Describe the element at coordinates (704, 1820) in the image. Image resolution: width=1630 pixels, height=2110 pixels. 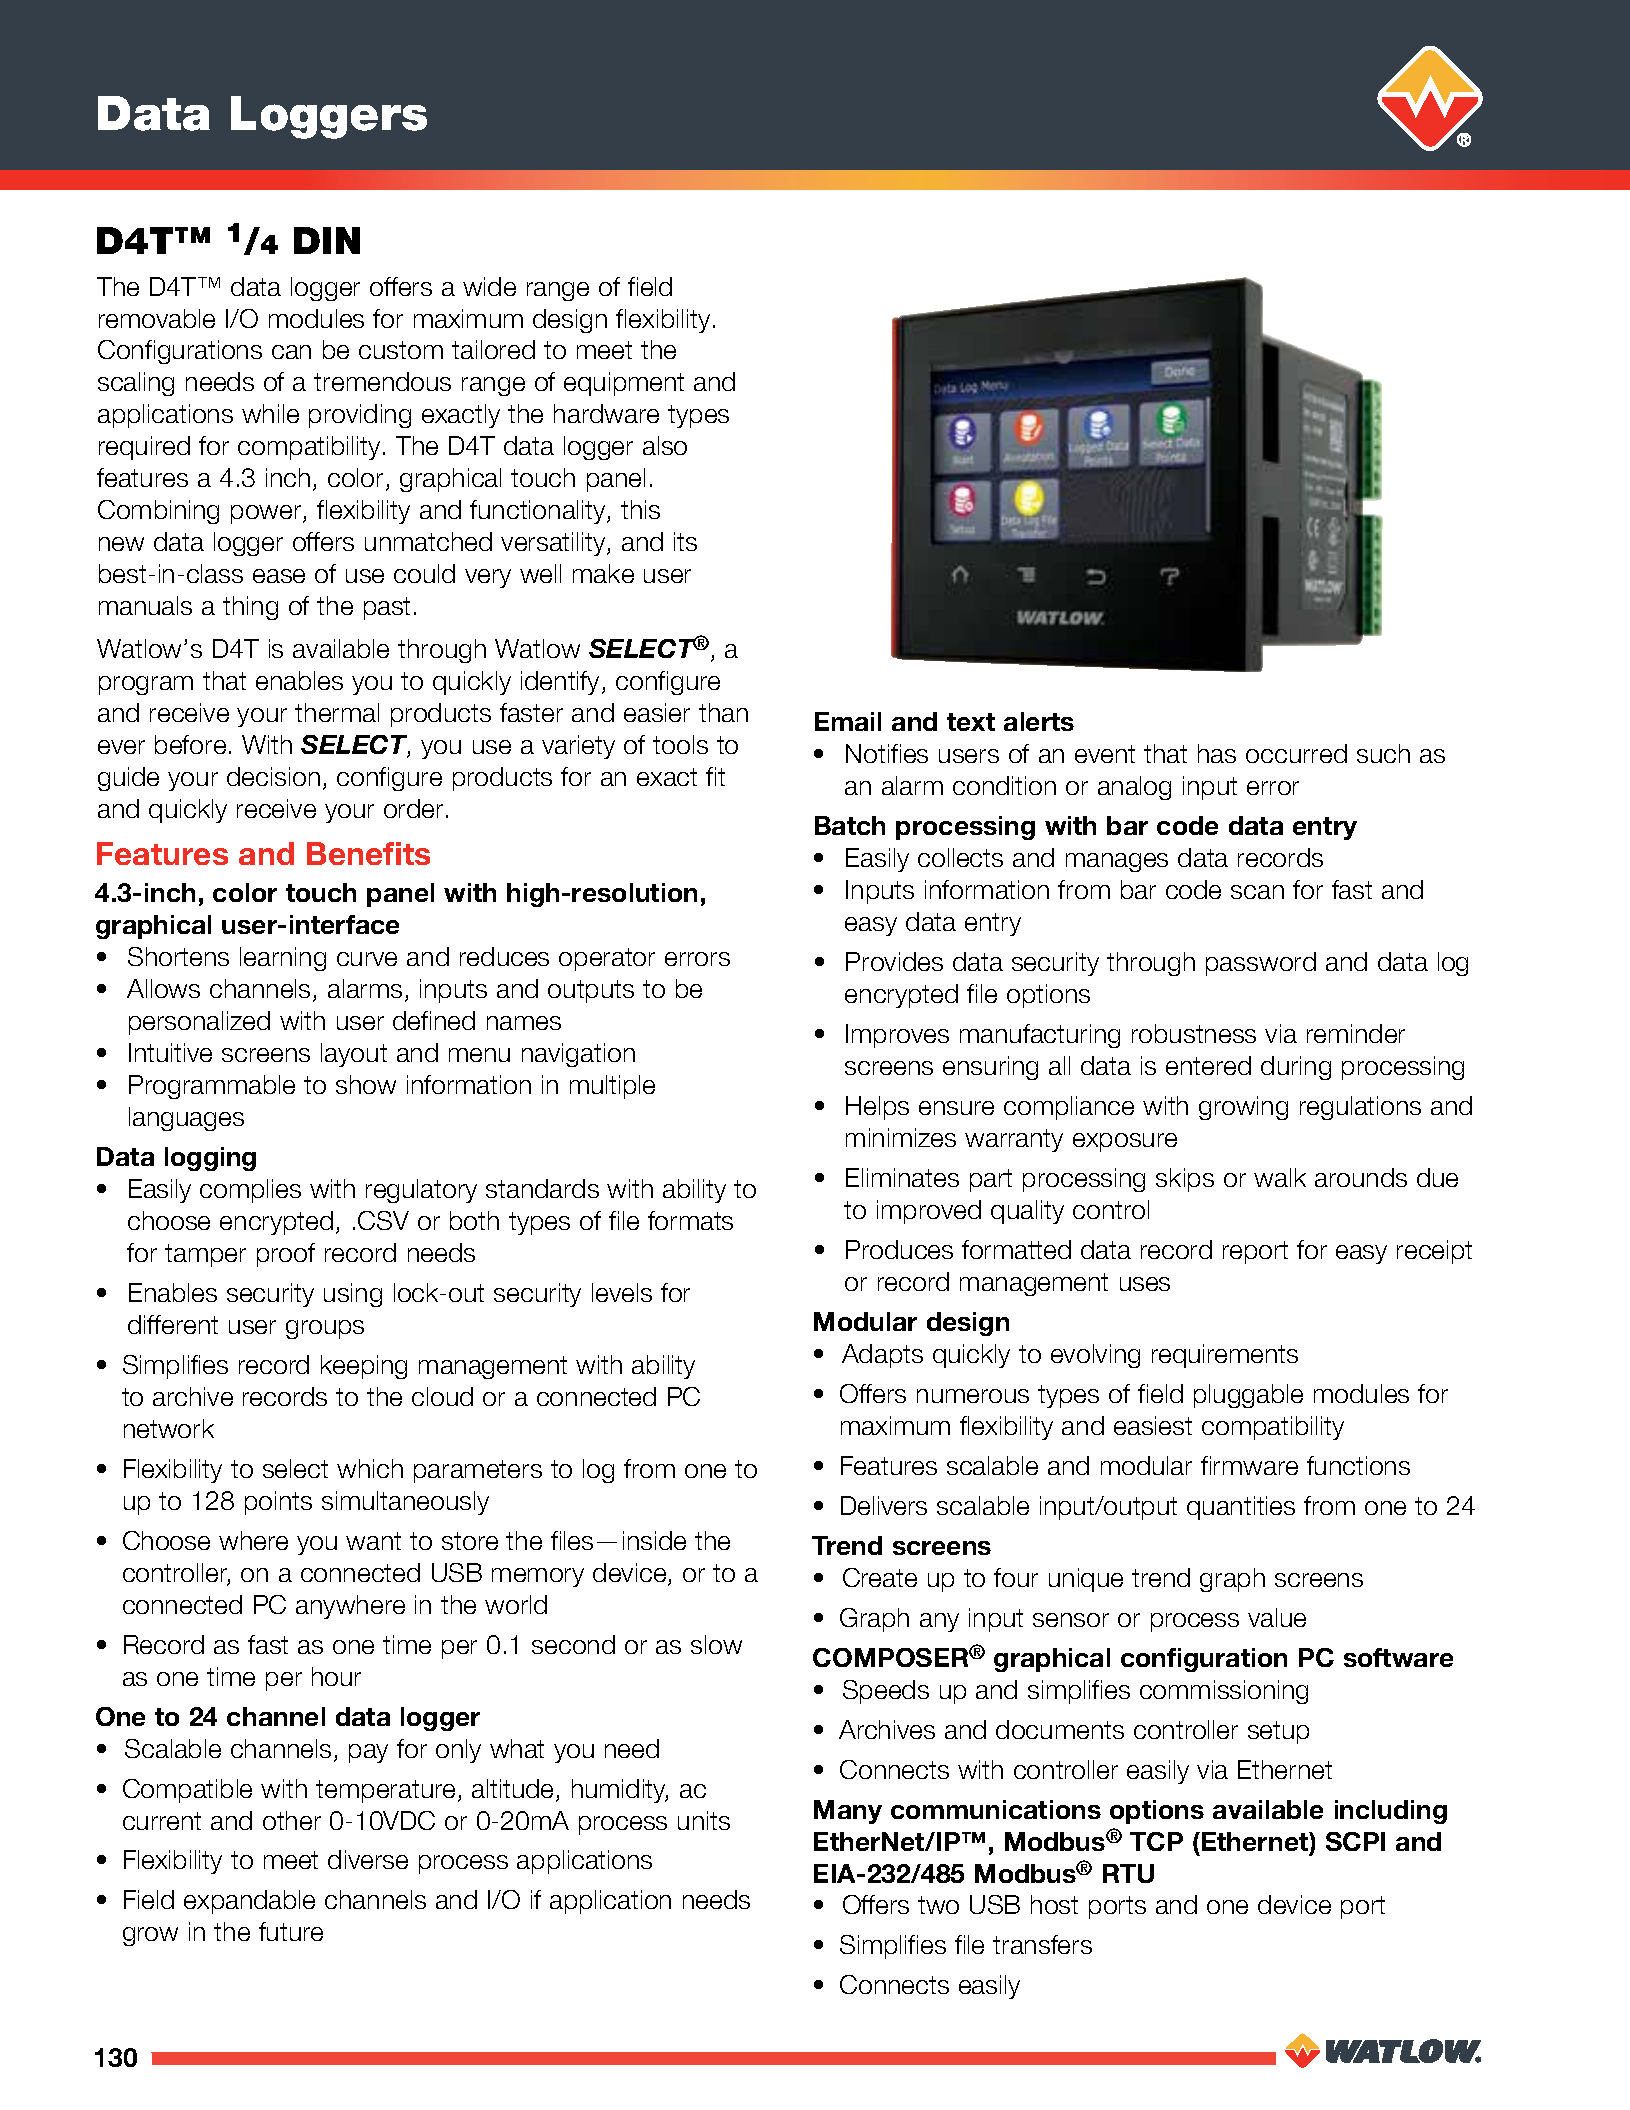
I see `units` at that location.
